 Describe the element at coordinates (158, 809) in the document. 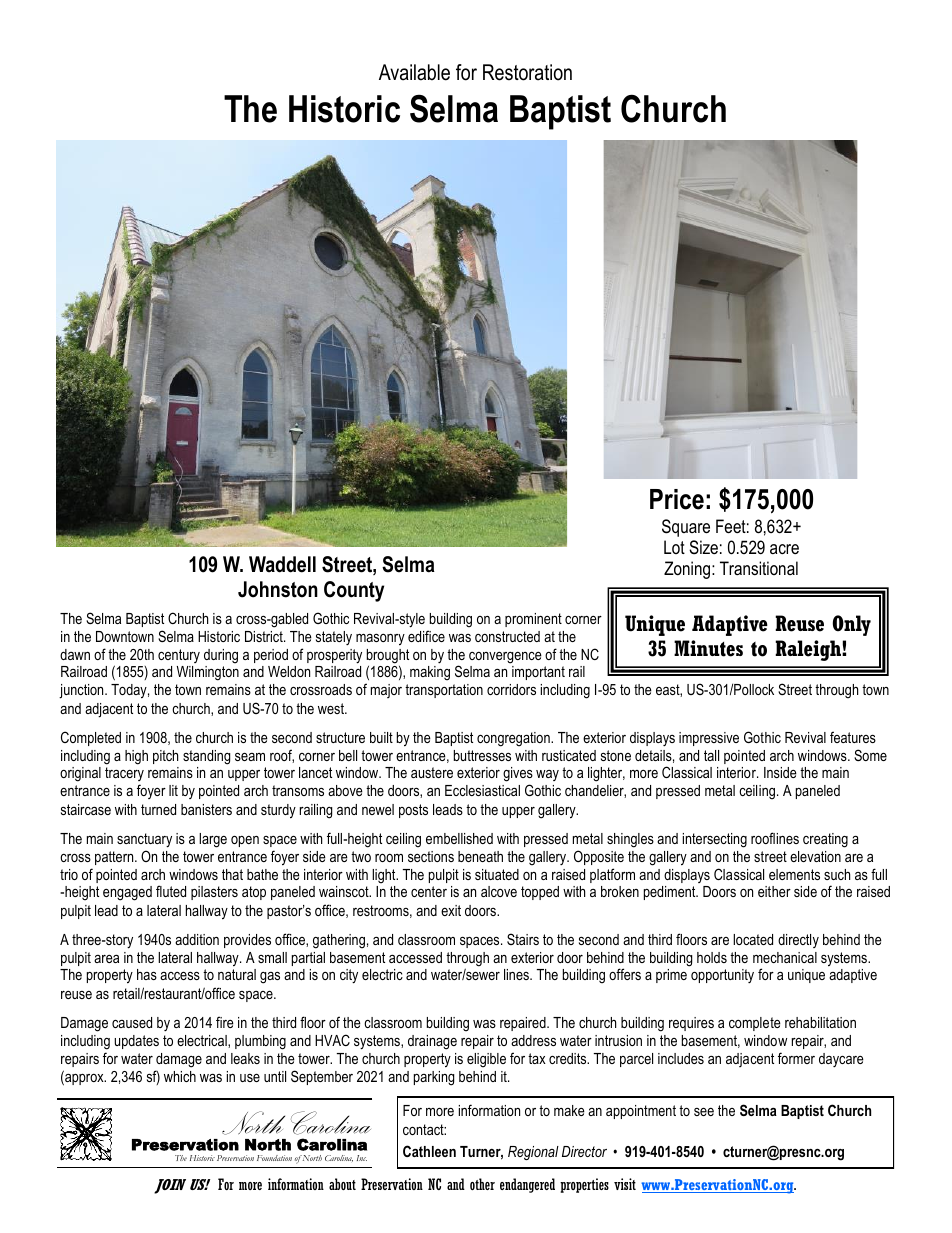

I see `turned` at that location.
